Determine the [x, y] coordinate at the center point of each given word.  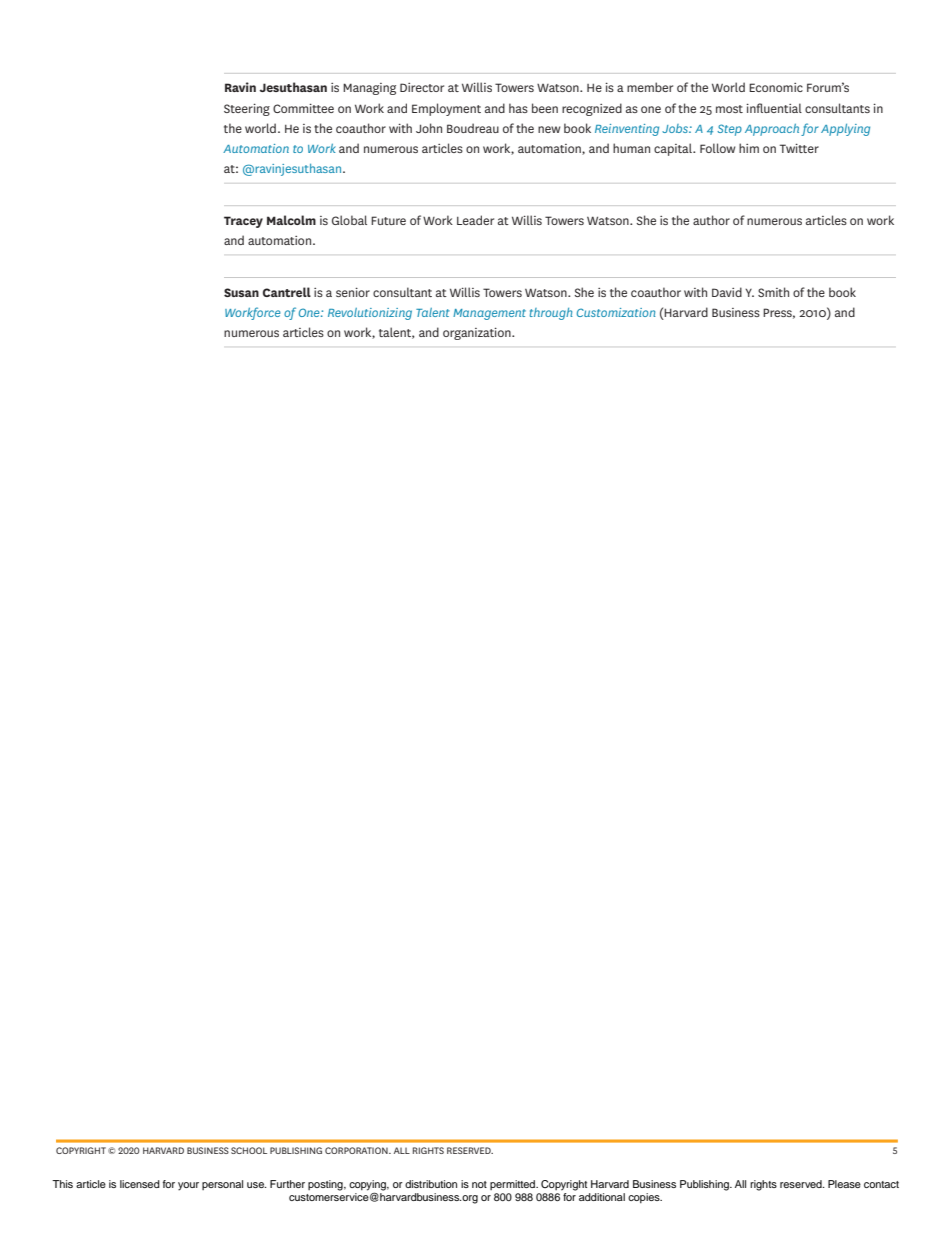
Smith [773, 292]
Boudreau [473, 128]
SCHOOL [249, 1150]
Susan [241, 292]
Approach [772, 130]
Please [844, 1184]
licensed [140, 1184]
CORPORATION [357, 1150]
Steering [247, 109]
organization [478, 333]
